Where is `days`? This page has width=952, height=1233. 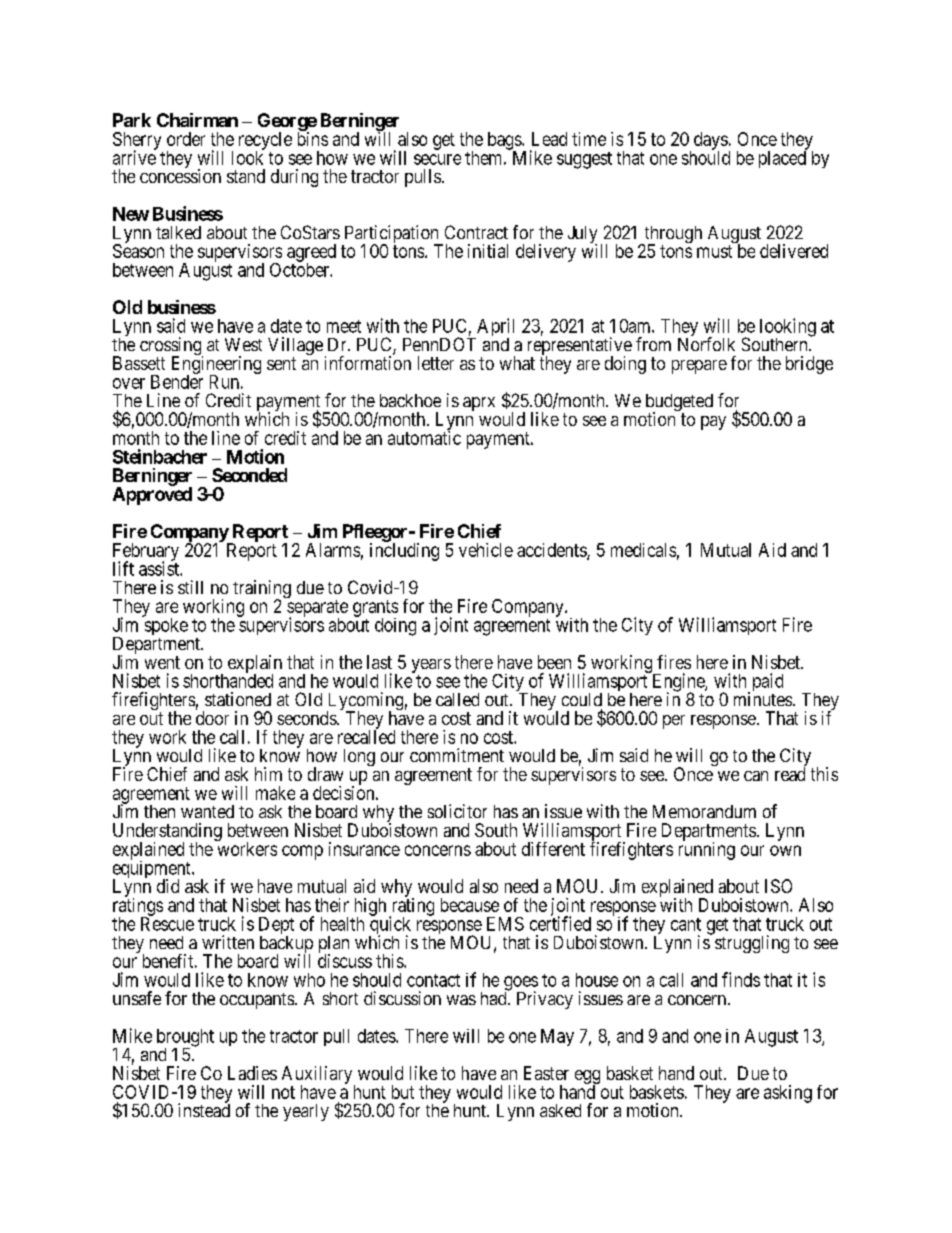
days is located at coordinates (711, 142).
